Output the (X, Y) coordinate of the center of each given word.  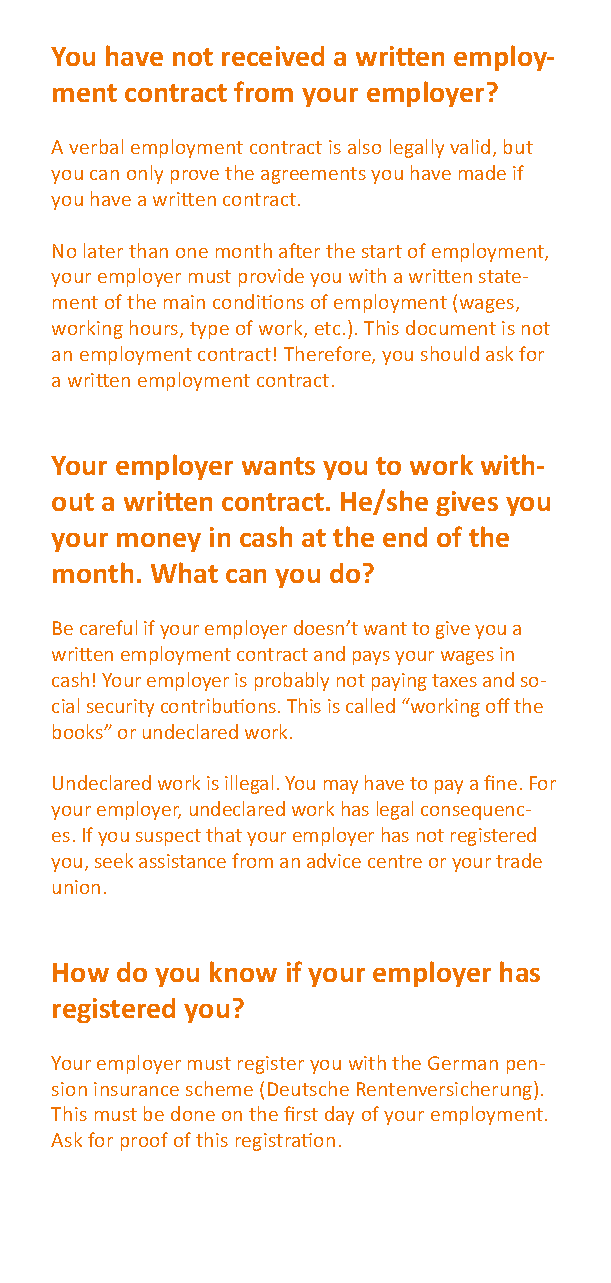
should (450, 353)
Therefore (328, 355)
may (341, 787)
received (273, 56)
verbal (96, 146)
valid (470, 146)
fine (500, 782)
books (79, 731)
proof (144, 1141)
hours (155, 329)
